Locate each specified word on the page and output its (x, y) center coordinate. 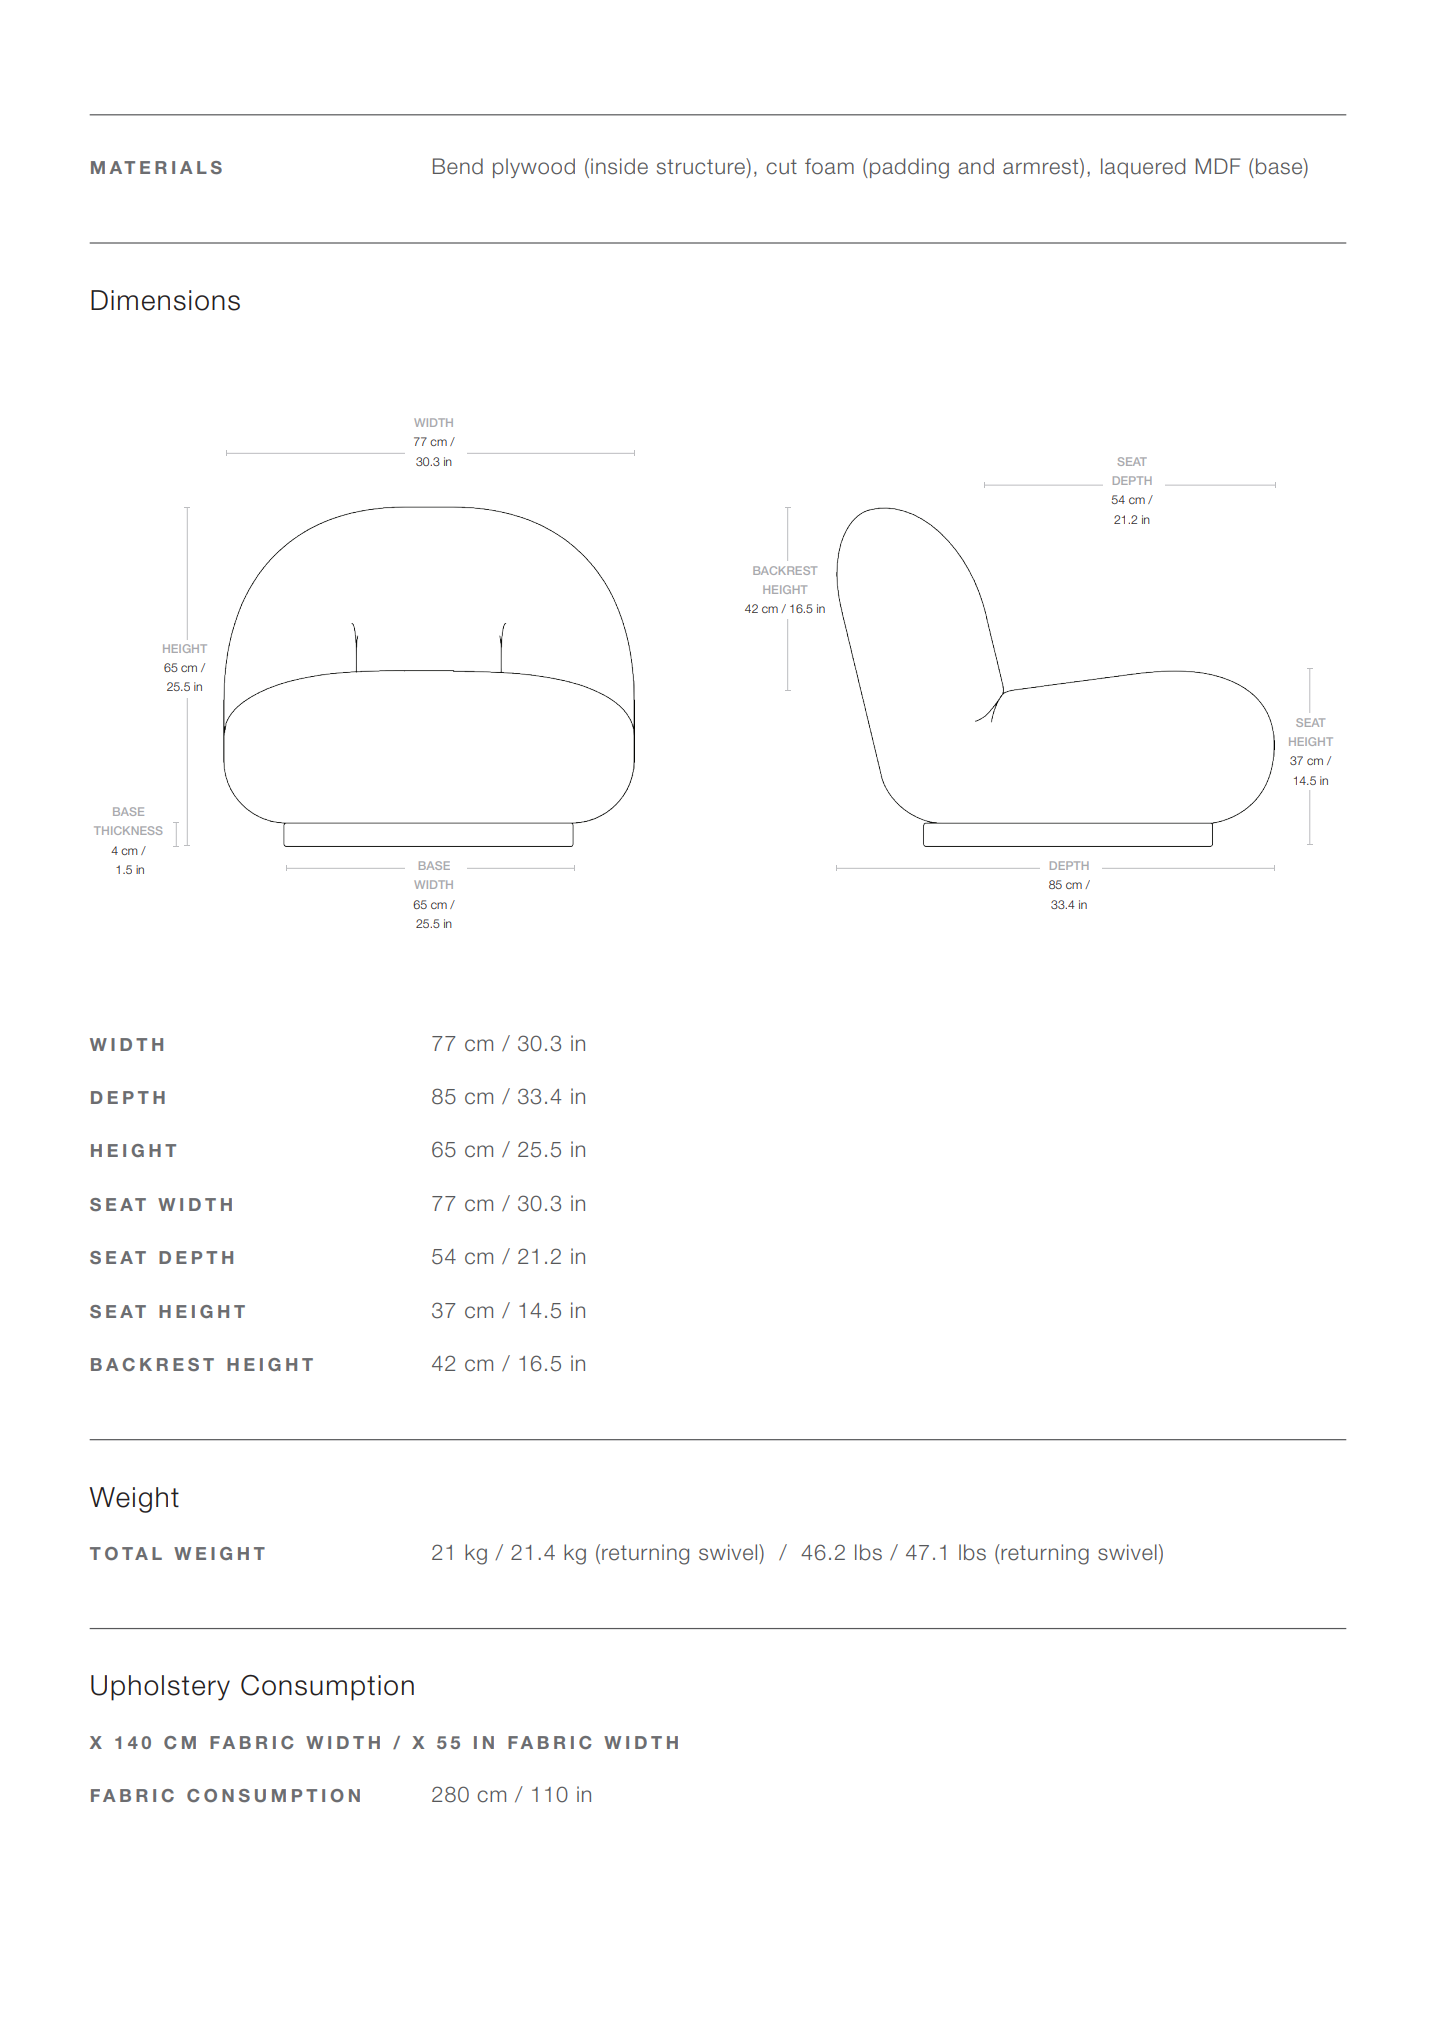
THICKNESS (128, 830)
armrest (1042, 167)
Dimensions (165, 300)
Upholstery (160, 1688)
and (976, 166)
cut (781, 167)
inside (619, 166)
